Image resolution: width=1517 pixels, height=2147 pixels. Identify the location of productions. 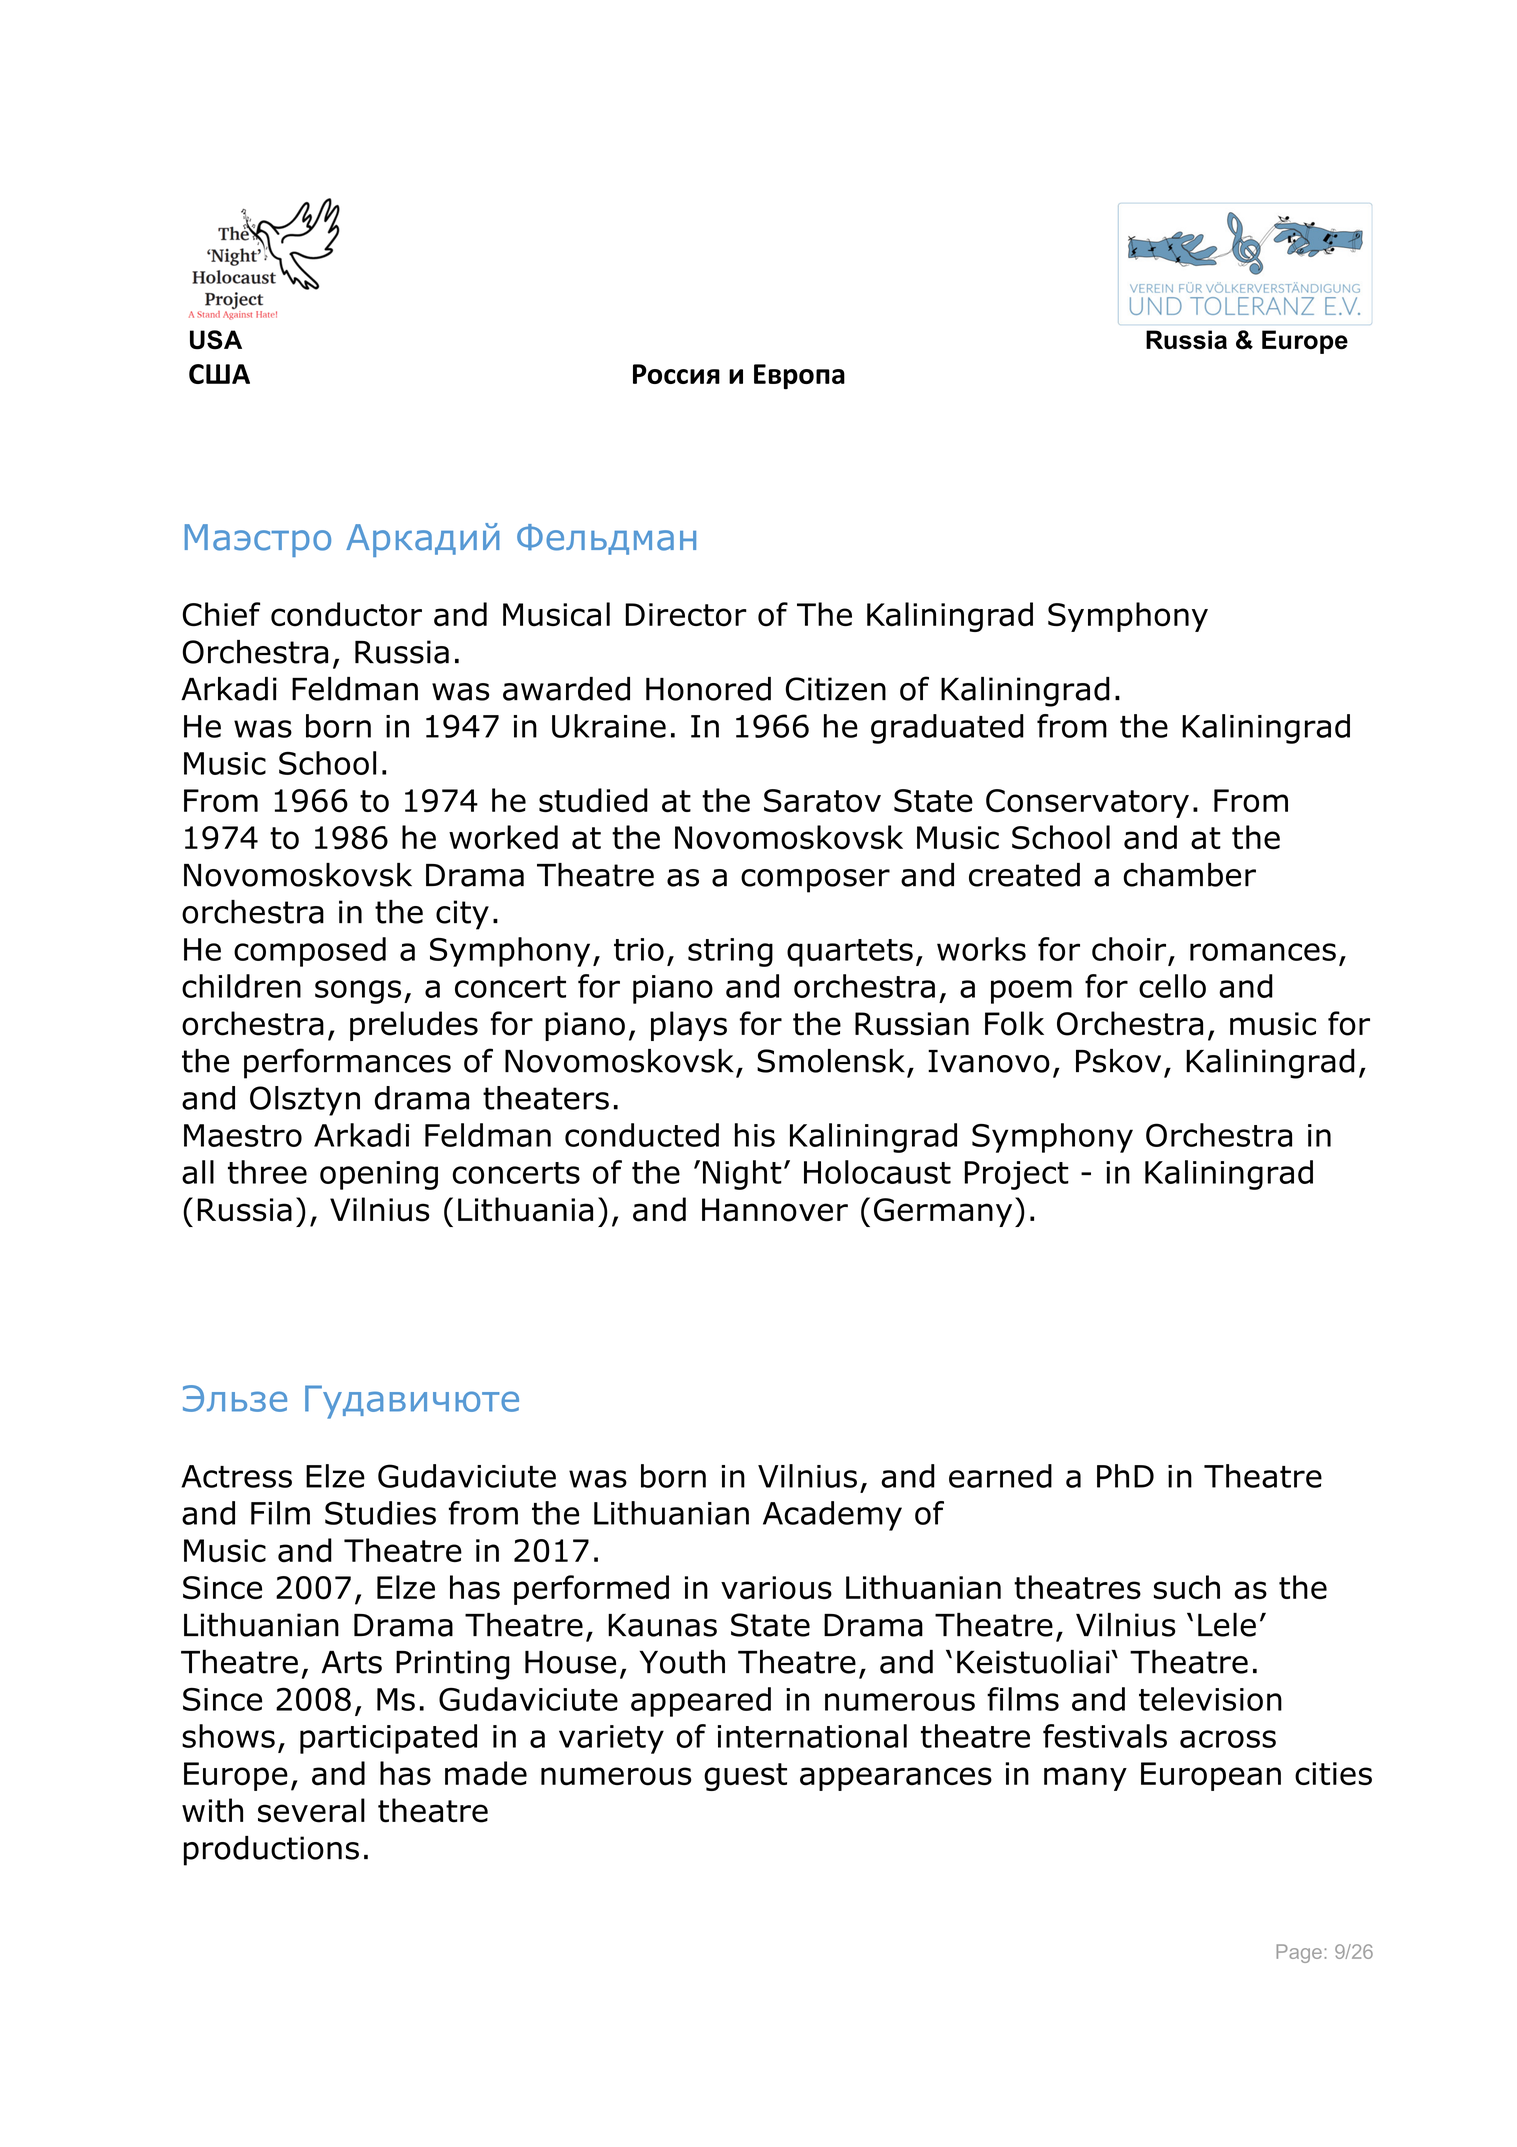
(271, 1851).
